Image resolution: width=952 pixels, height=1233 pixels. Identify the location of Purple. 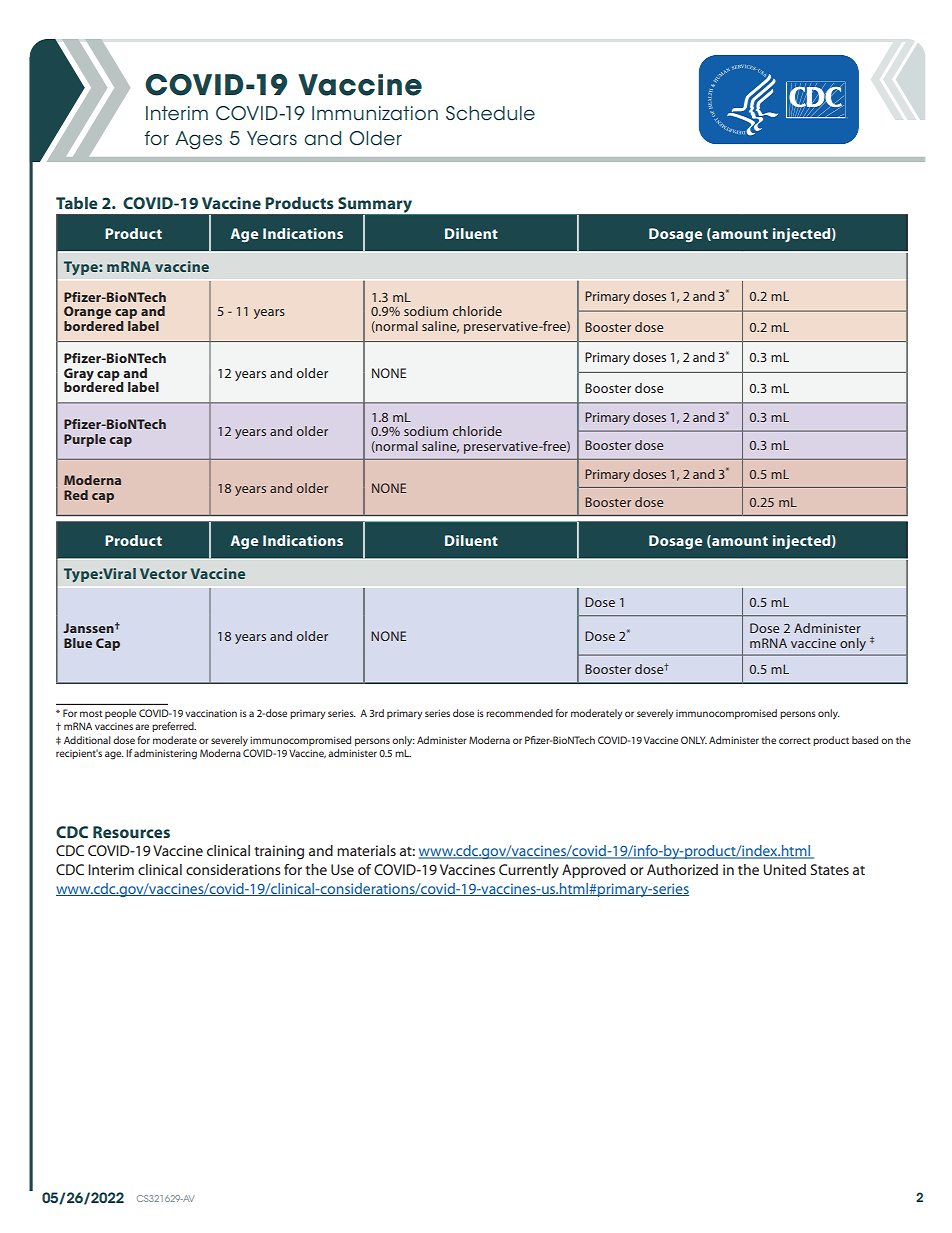
(85, 440).
